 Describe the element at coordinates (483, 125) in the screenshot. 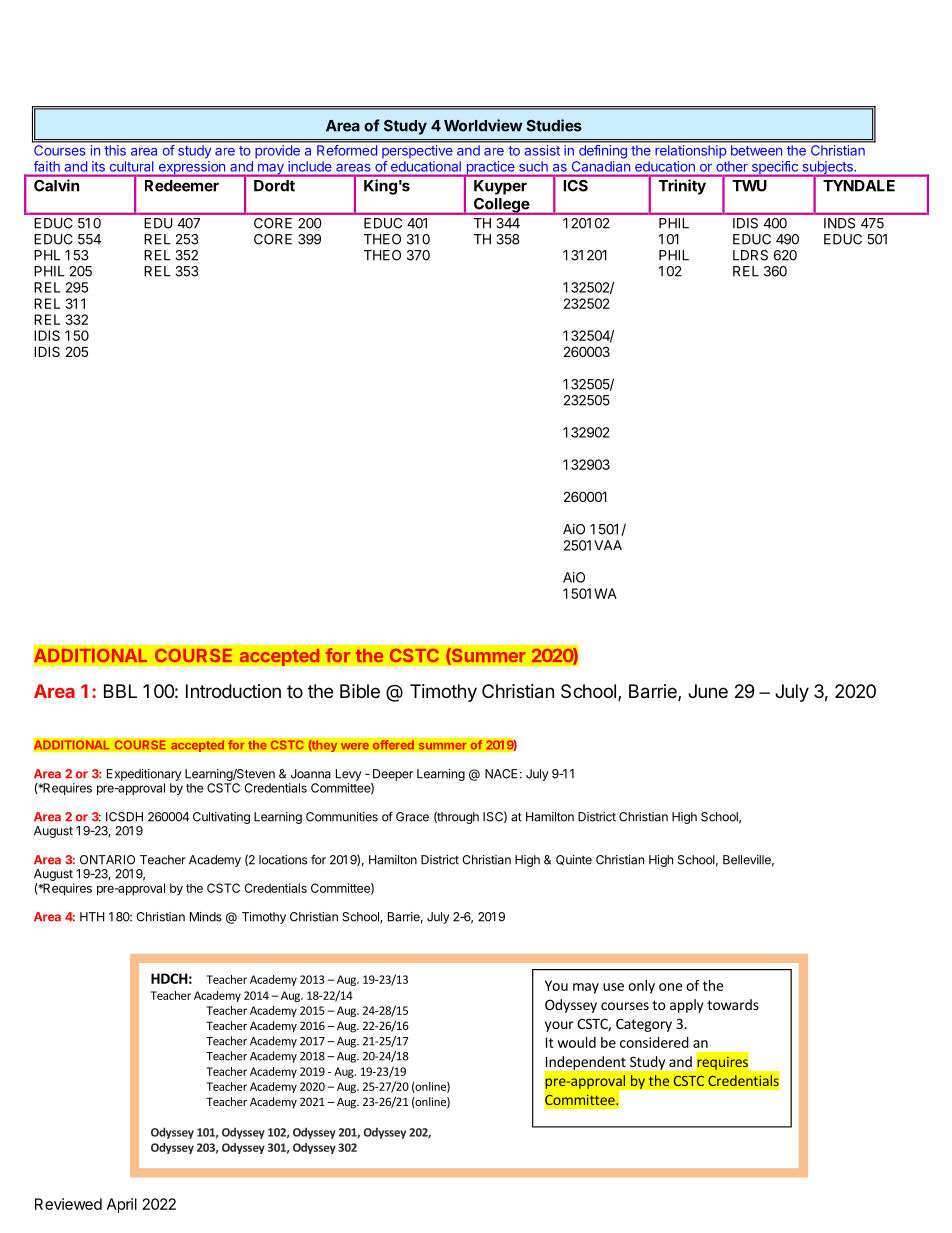

I see `Worldview` at that location.
